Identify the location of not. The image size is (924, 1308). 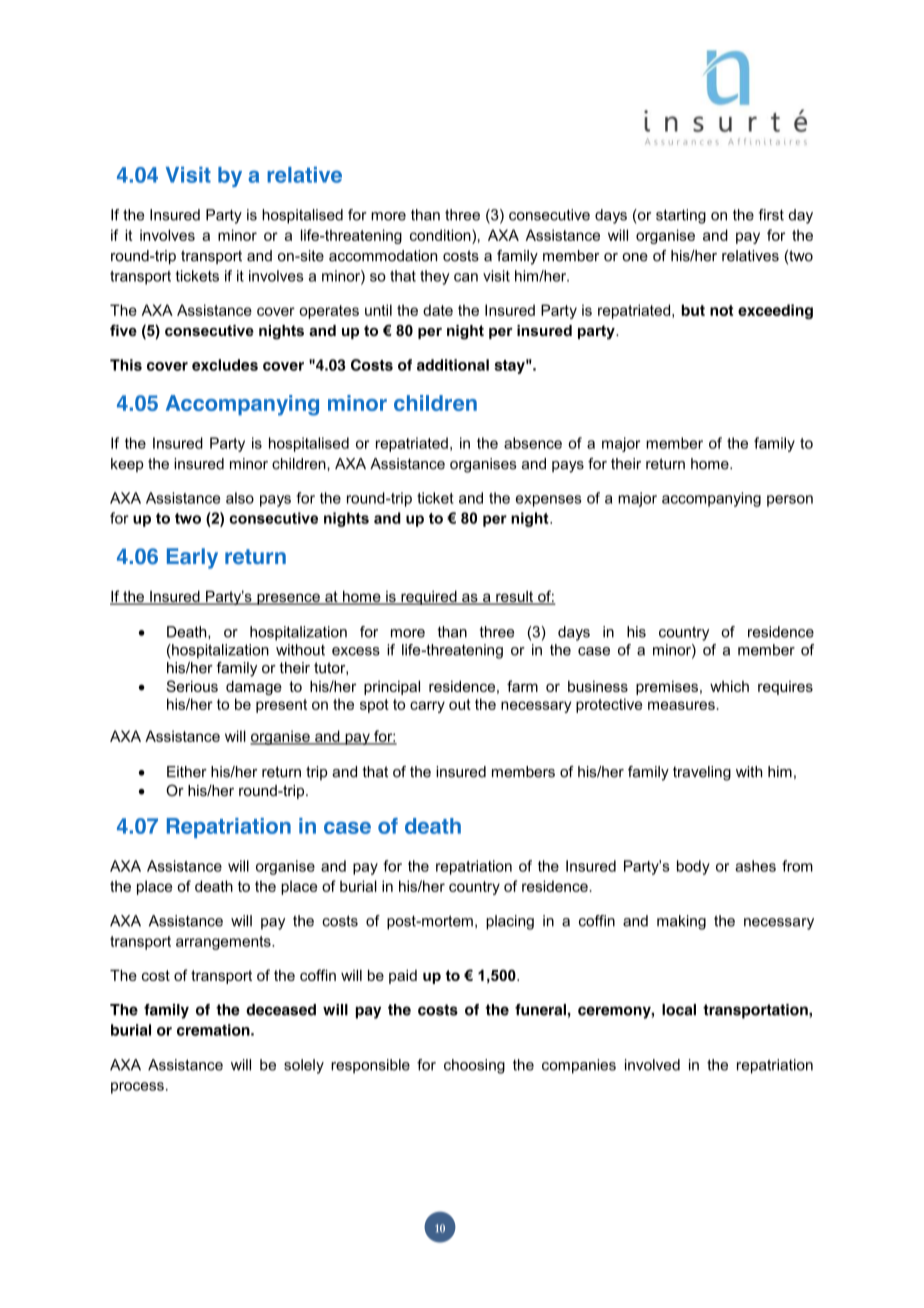
(721, 310).
